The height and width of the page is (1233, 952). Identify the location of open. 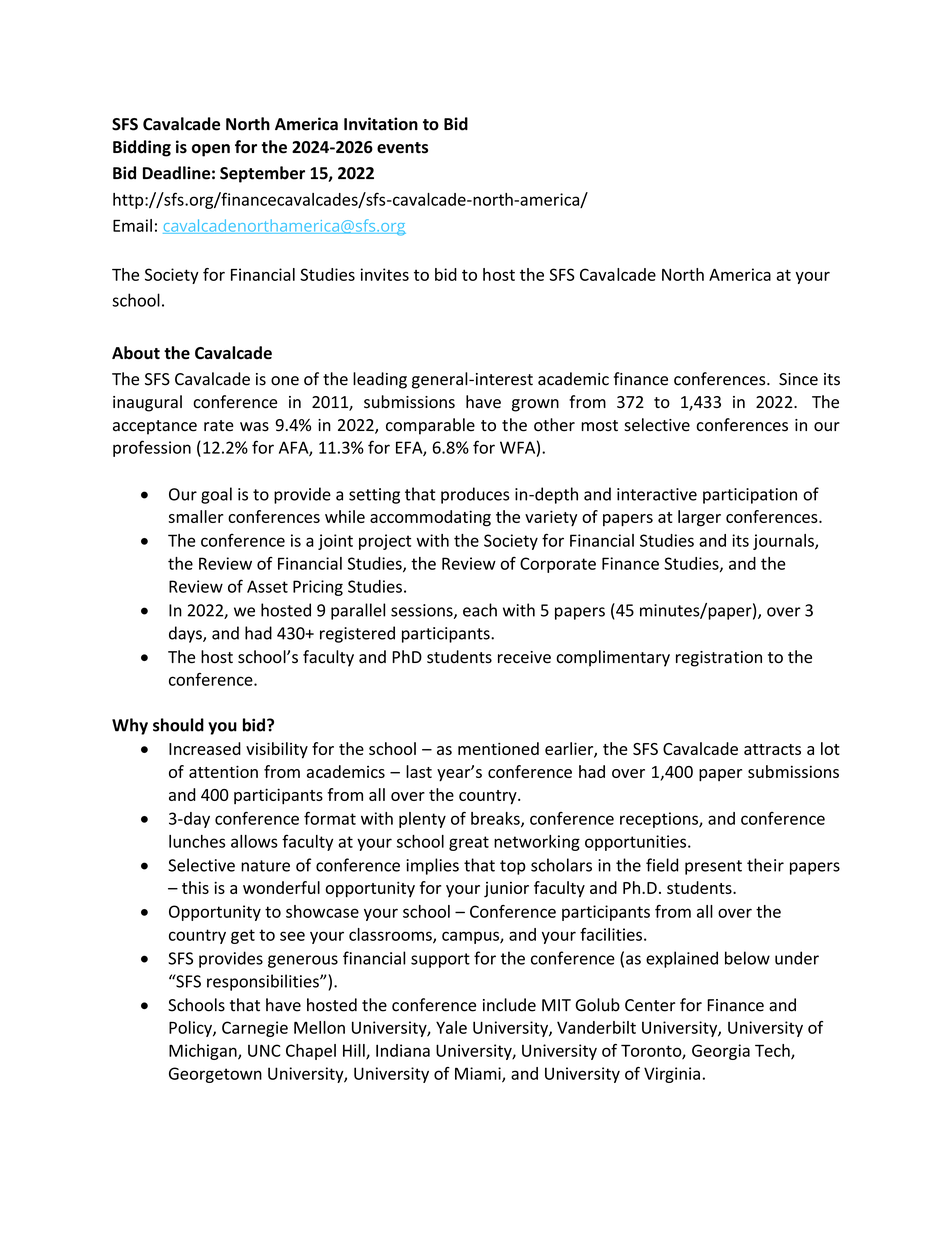
(211, 150).
